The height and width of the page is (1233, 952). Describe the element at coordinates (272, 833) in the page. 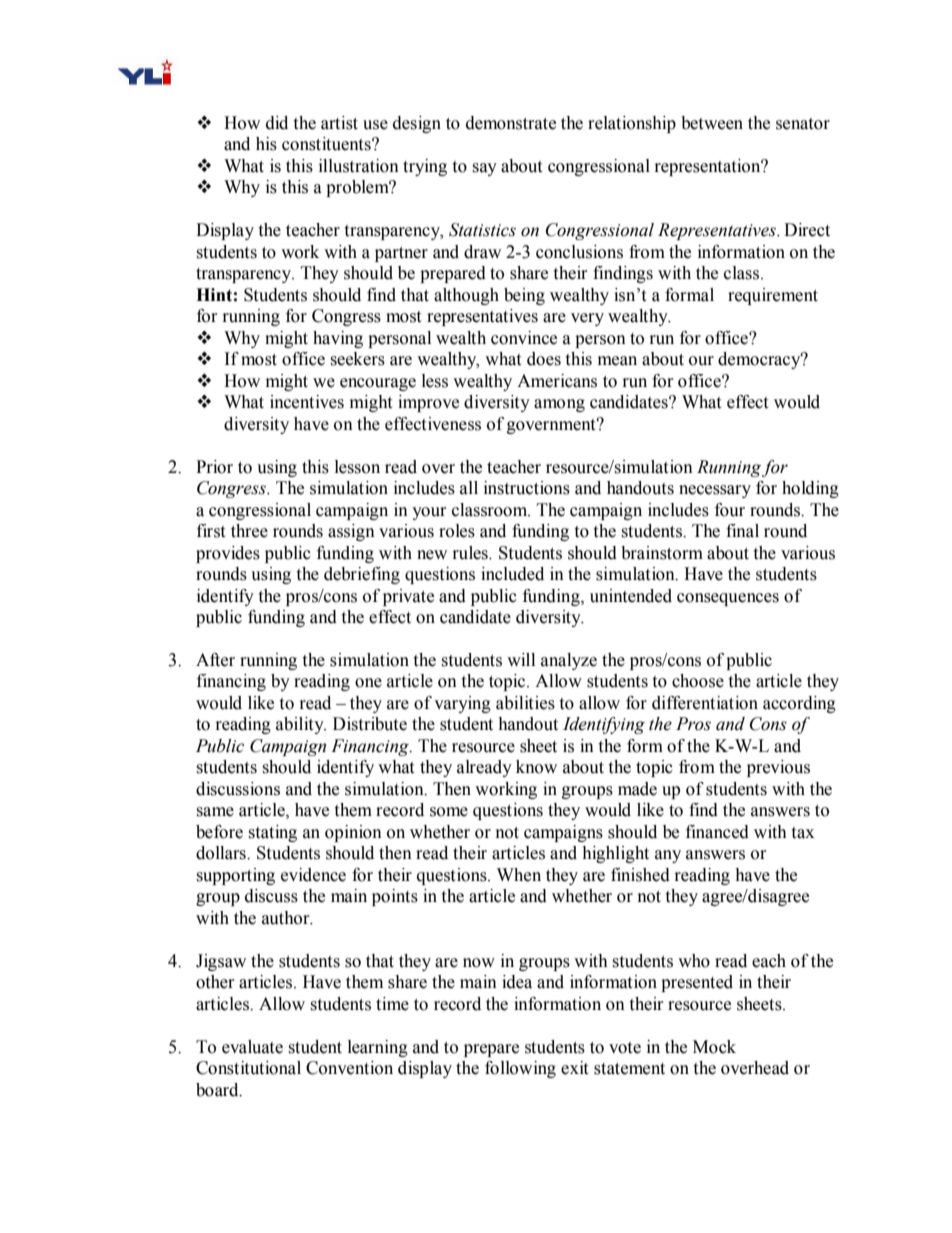

I see `stating` at that location.
